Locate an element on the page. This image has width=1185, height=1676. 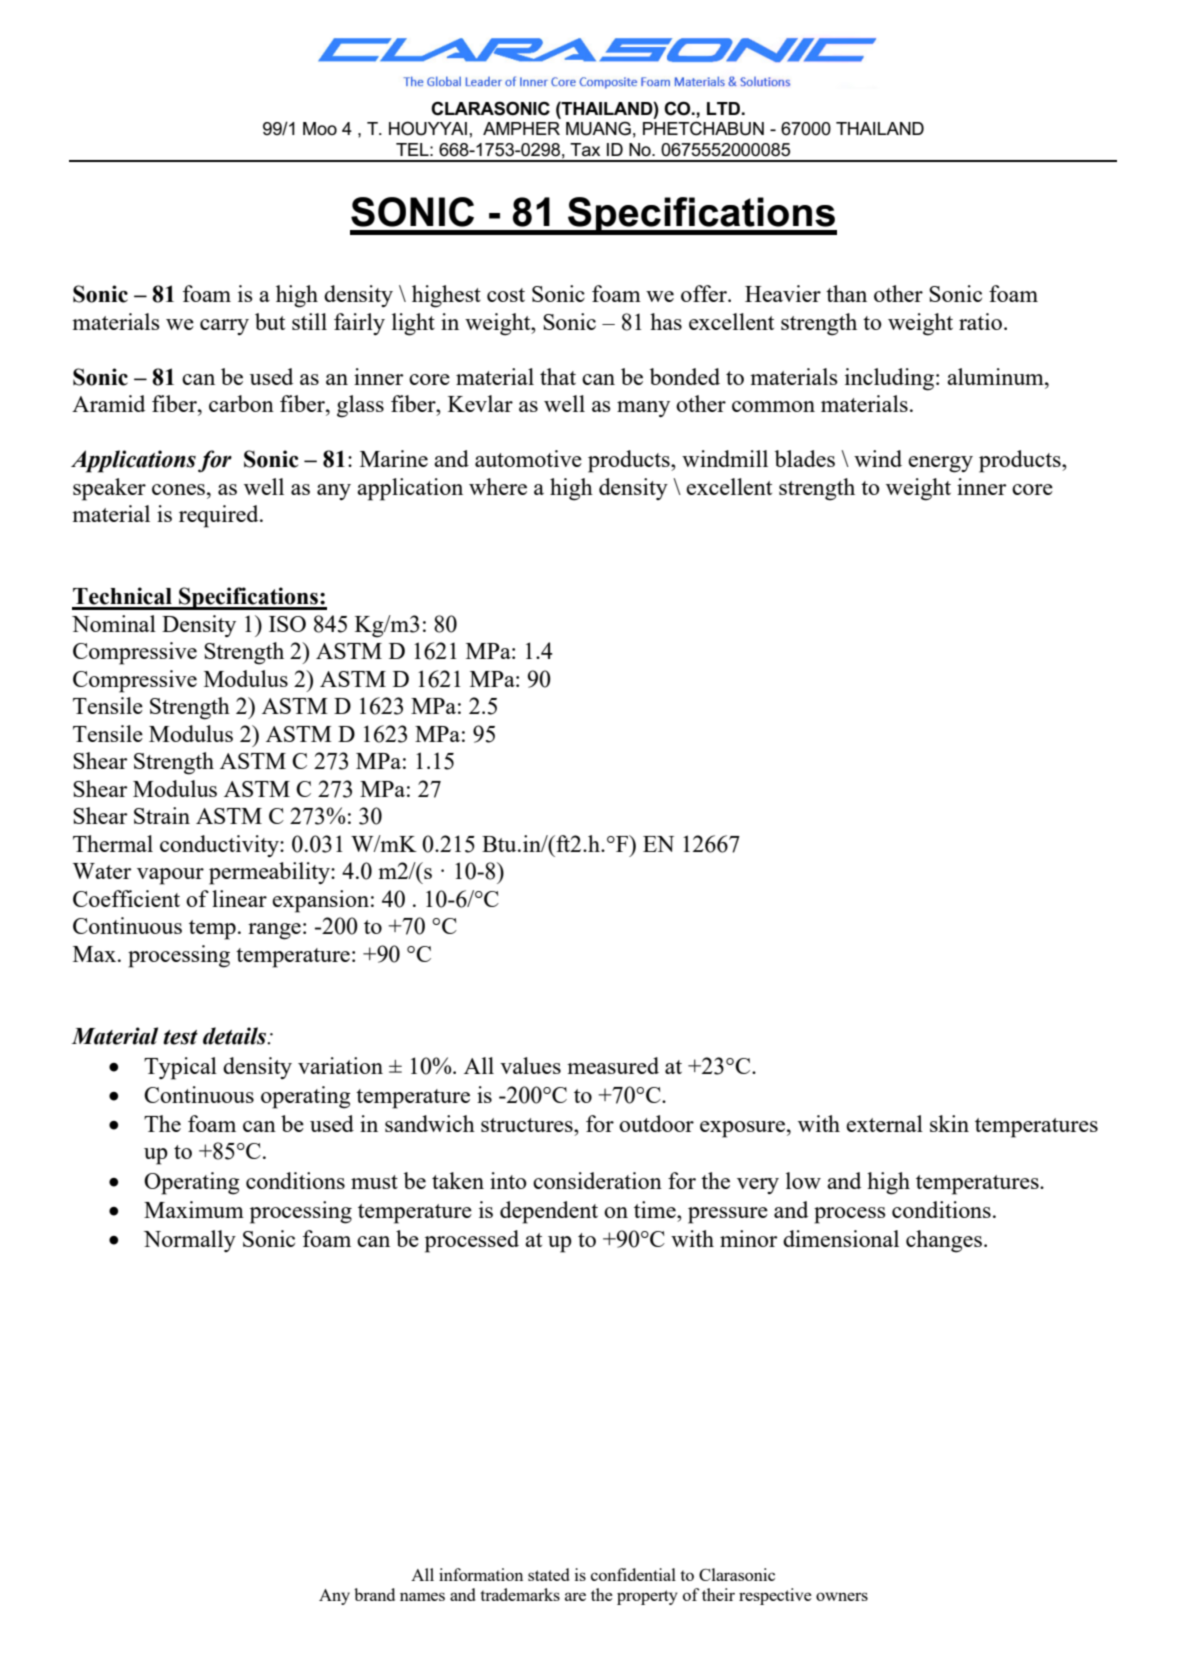
conductivity is located at coordinates (220, 846).
